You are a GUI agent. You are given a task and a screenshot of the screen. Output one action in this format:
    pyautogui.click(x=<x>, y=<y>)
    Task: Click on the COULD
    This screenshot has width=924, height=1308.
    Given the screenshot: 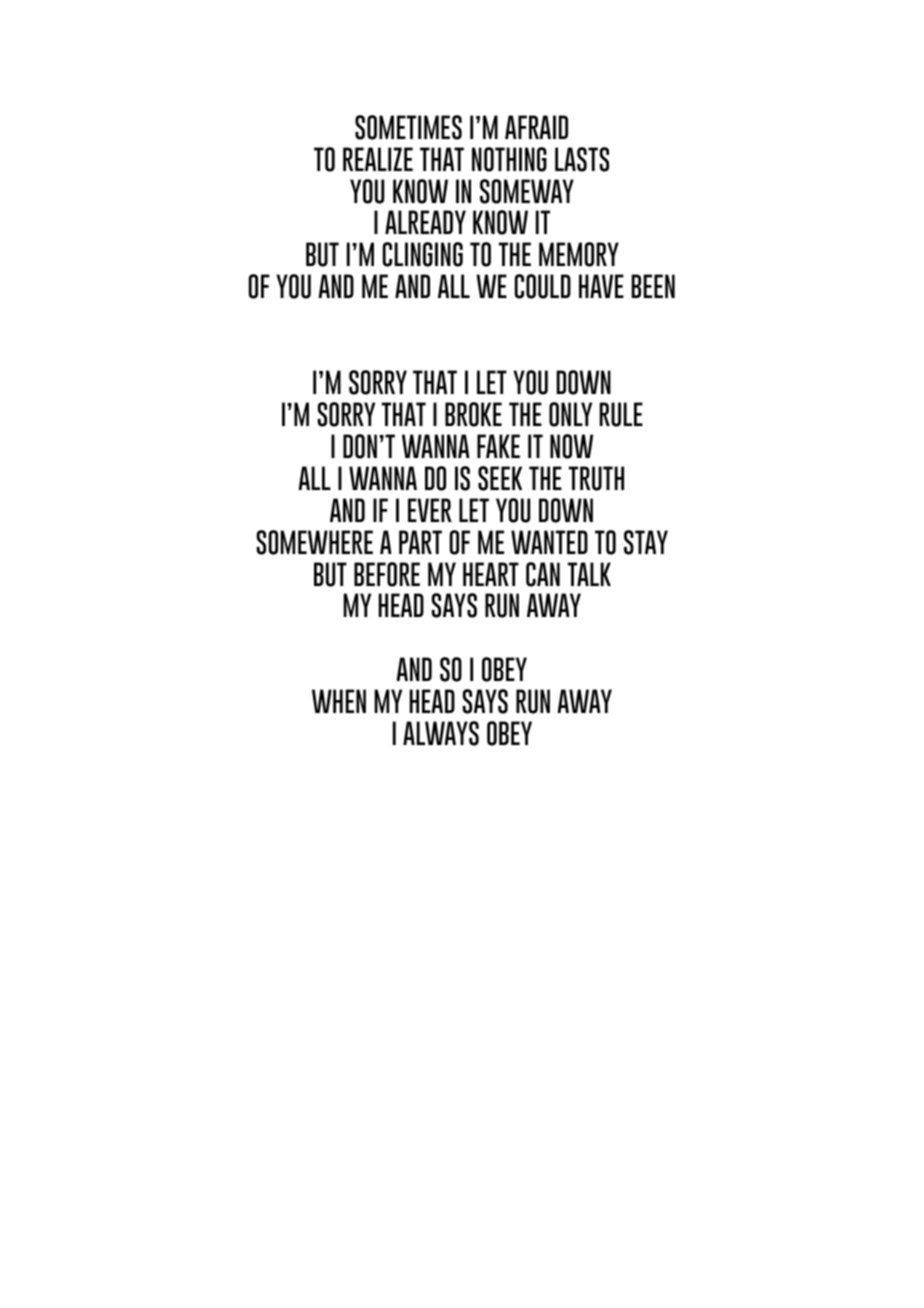 What is the action you would take?
    pyautogui.click(x=543, y=286)
